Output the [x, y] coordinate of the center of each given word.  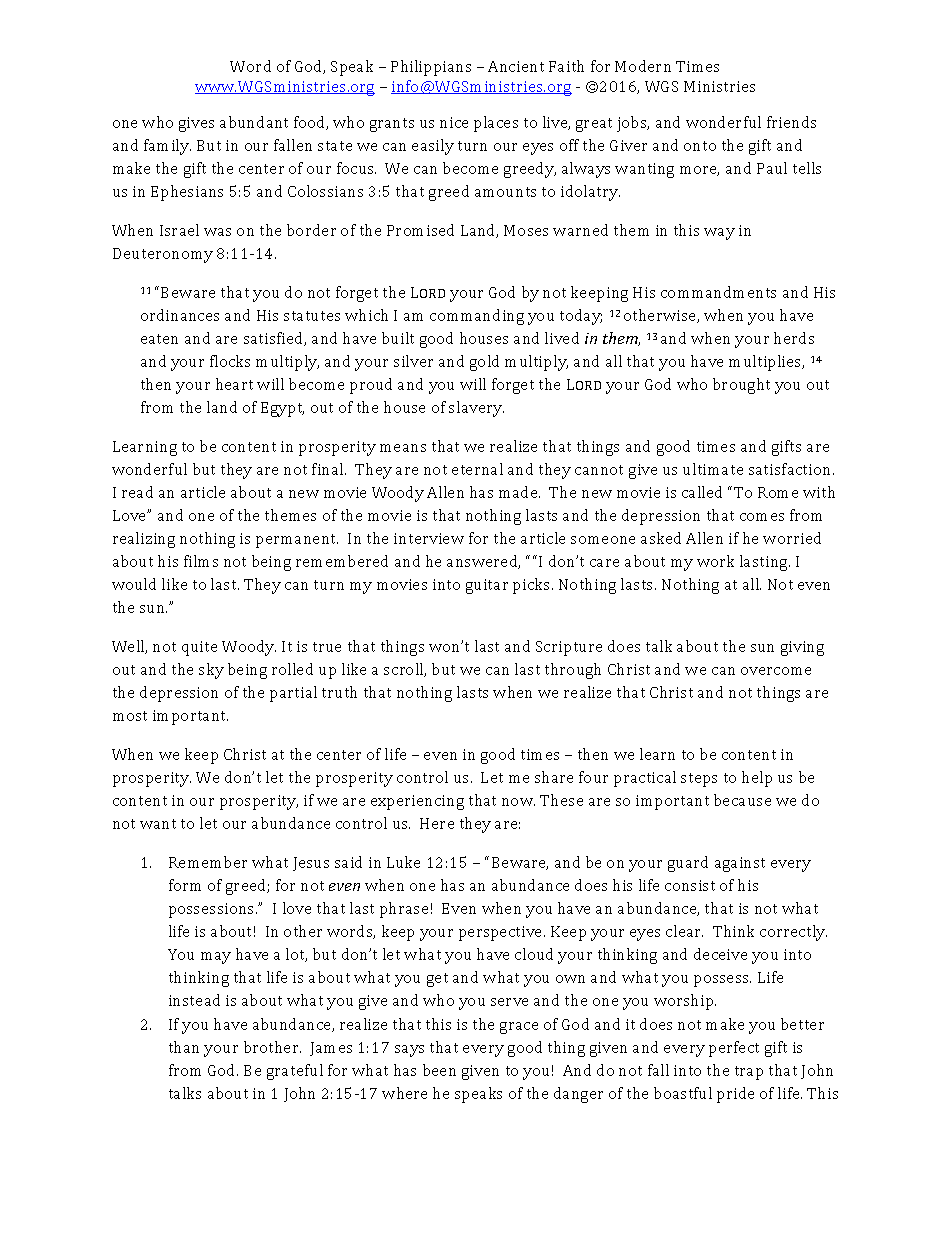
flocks [230, 361]
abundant [254, 122]
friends [791, 122]
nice [454, 122]
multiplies [766, 363]
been [439, 1070]
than [184, 1047]
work [715, 561]
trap [749, 1073]
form [185, 885]
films [201, 561]
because [742, 800]
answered [483, 562]
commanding [477, 317]
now [518, 802]
